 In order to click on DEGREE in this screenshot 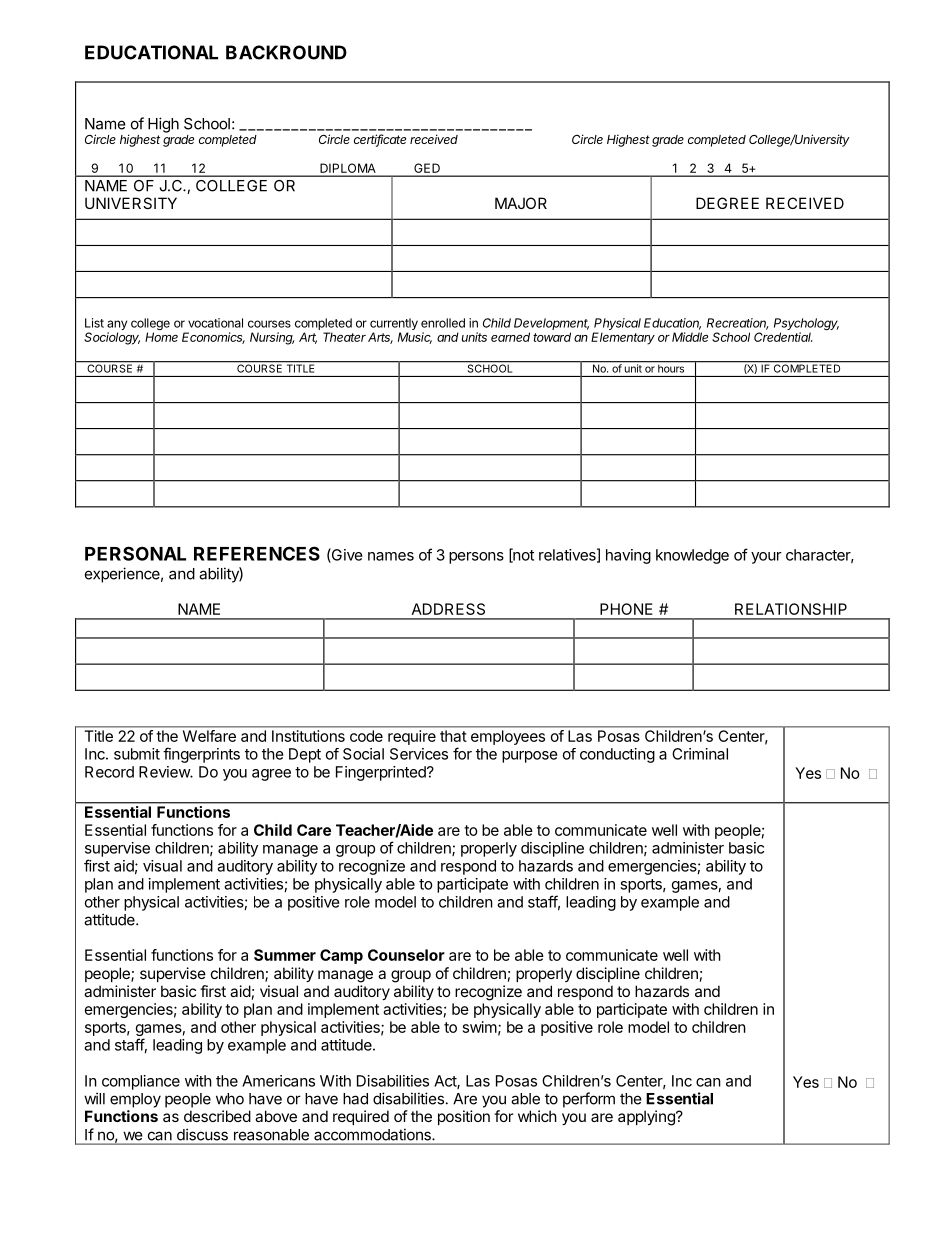, I will do `click(727, 203)`.
